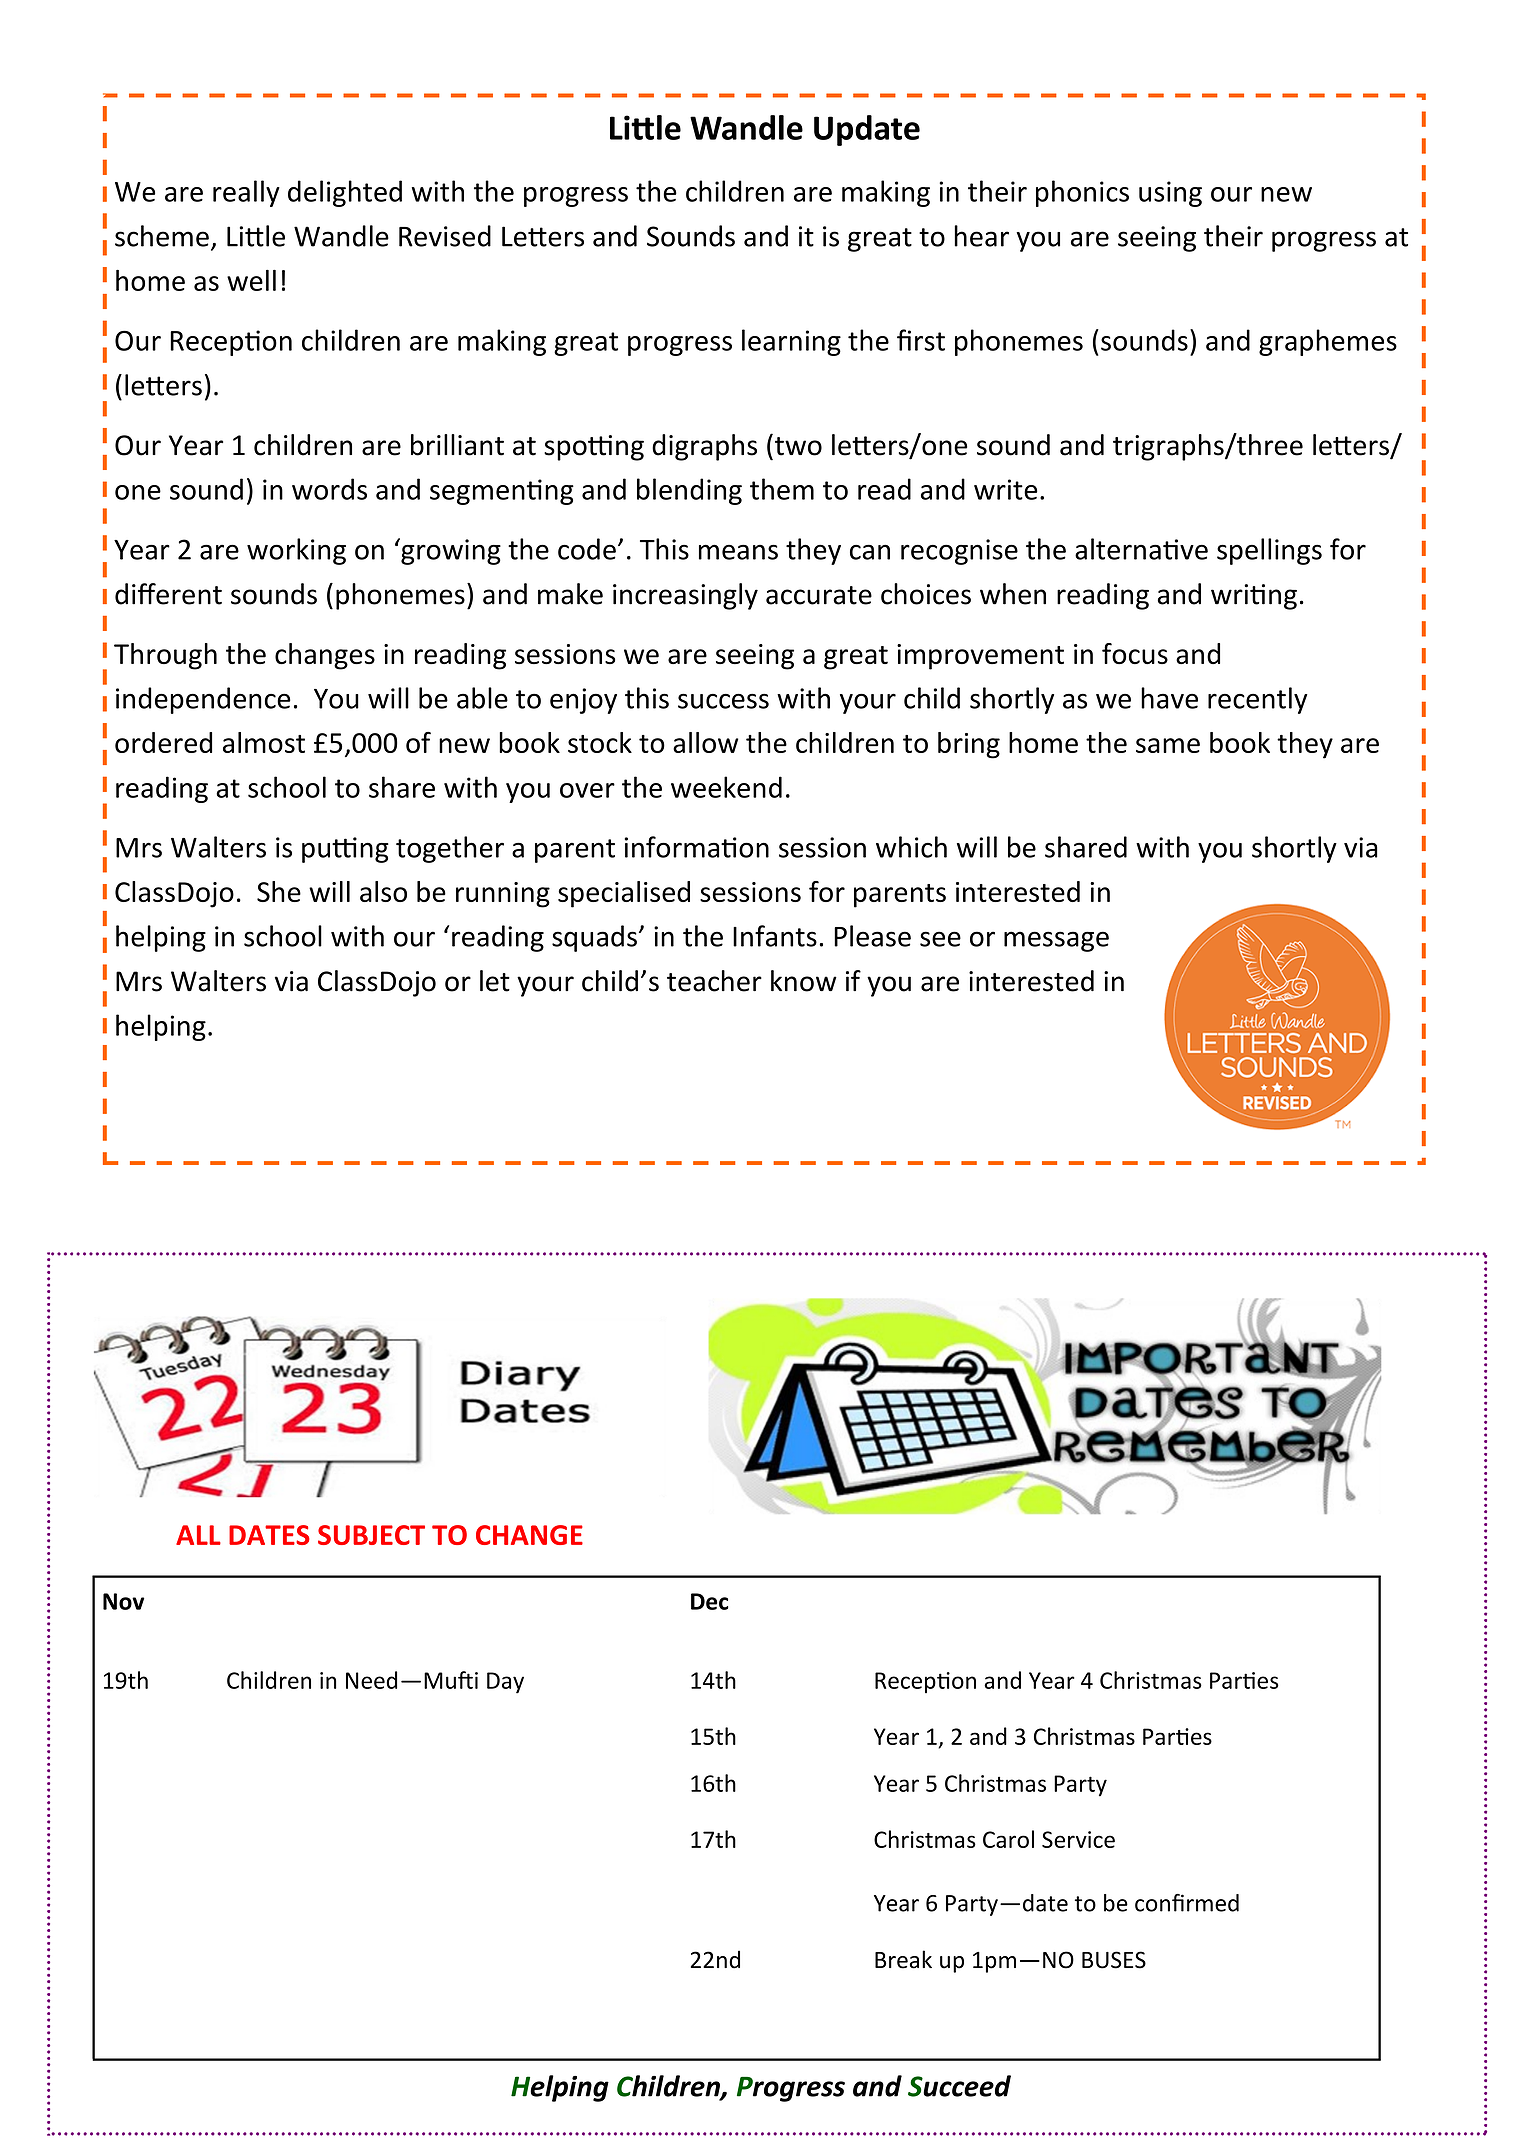 The image size is (1521, 2151). What do you see at coordinates (264, 742) in the page?
I see `almost` at bounding box center [264, 742].
